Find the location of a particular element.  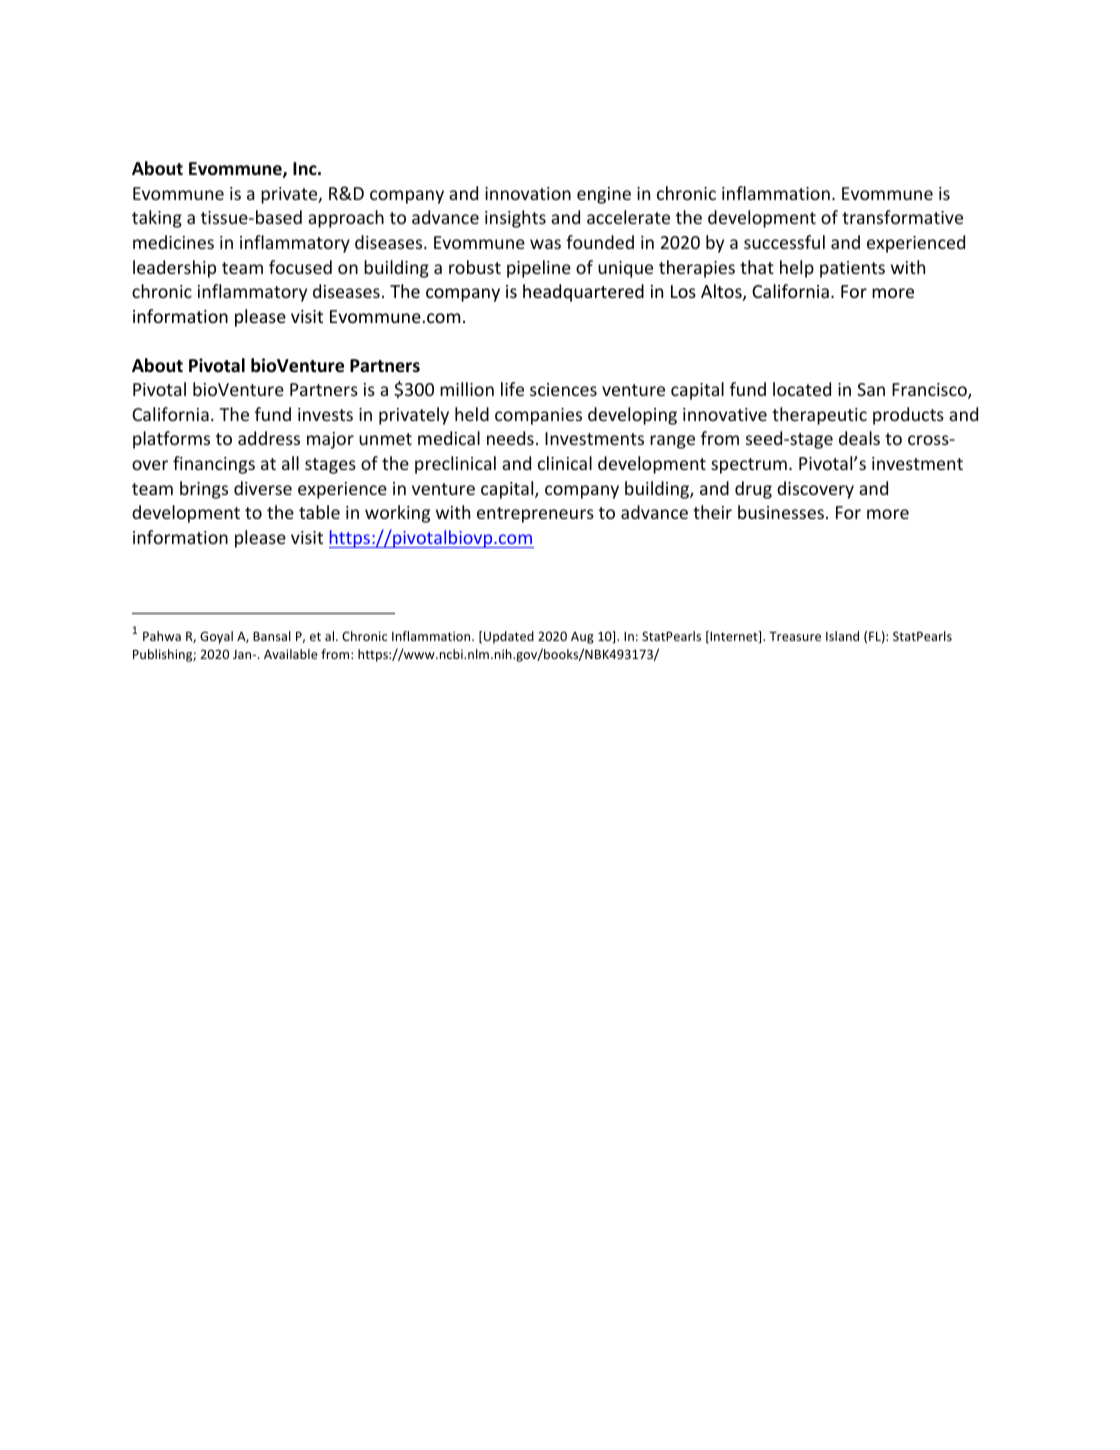

focused is located at coordinates (300, 267).
